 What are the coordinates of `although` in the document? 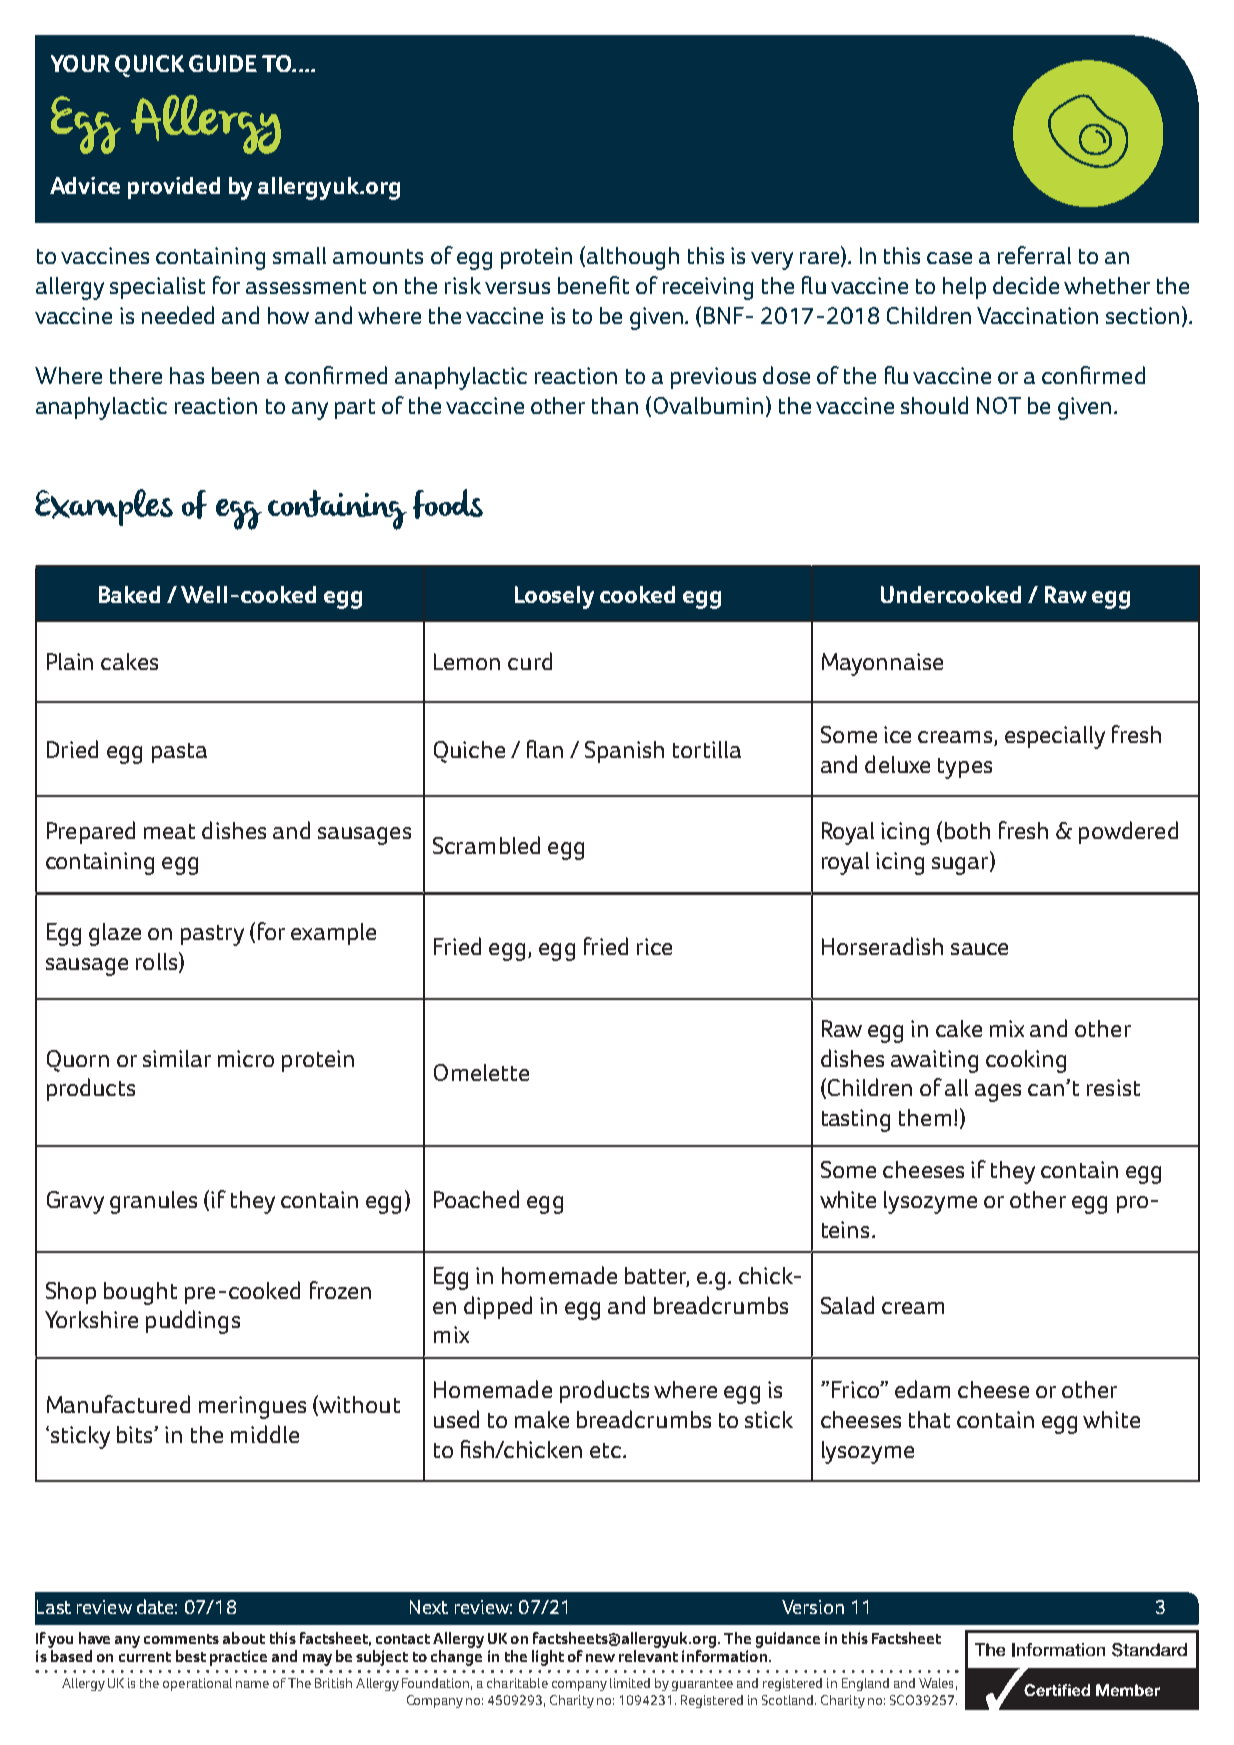 It's located at (633, 258).
